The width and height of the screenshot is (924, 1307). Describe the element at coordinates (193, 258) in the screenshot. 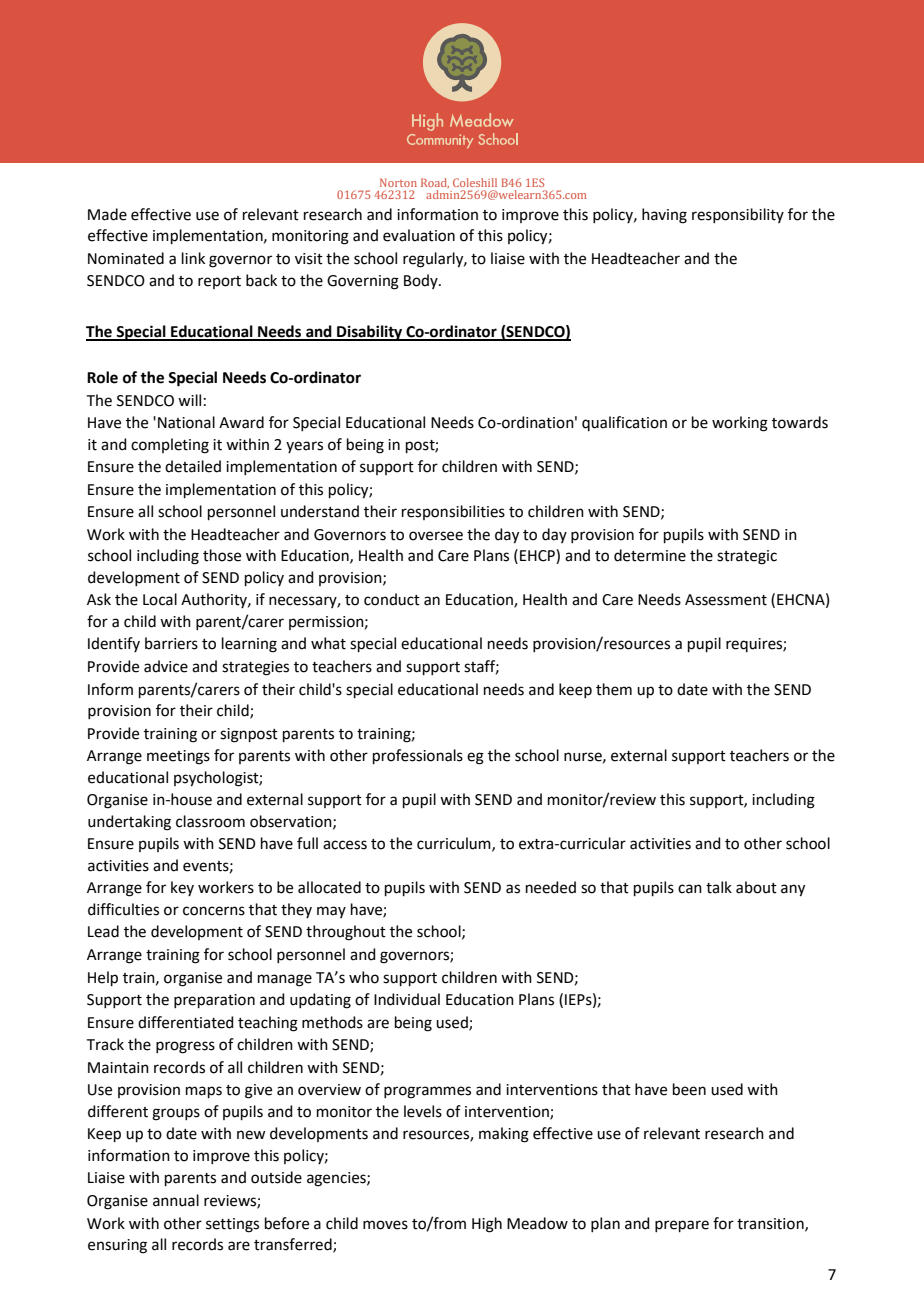

I see `link` at that location.
